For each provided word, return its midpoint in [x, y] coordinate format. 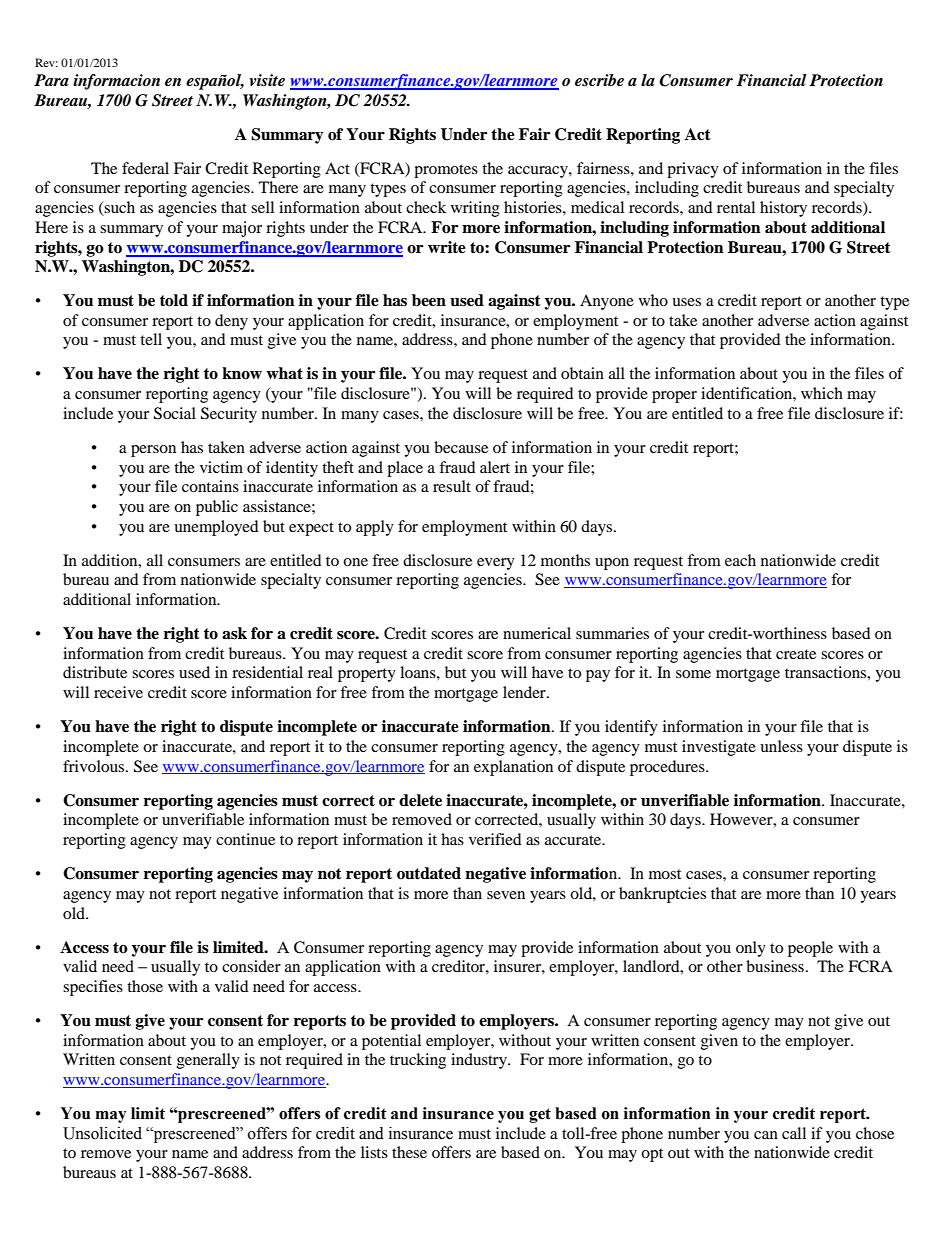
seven [506, 895]
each [740, 560]
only [751, 949]
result [452, 486]
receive [118, 692]
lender [525, 692]
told [174, 300]
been [429, 300]
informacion [116, 82]
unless [781, 746]
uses [686, 302]
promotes [446, 171]
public [217, 508]
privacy [693, 170]
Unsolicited [102, 1133]
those [145, 986]
